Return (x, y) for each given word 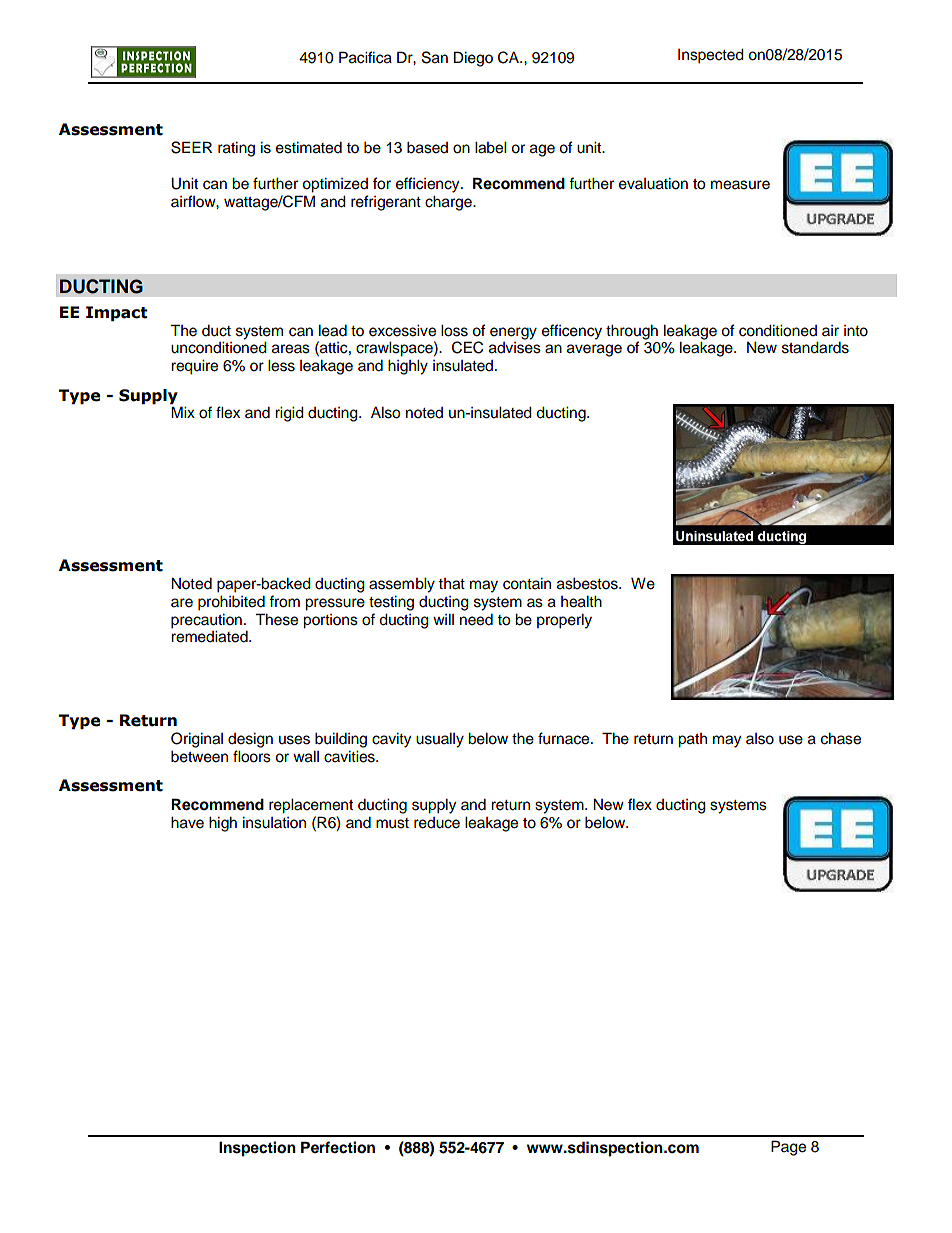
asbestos (588, 584)
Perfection (338, 1147)
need (476, 620)
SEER (191, 147)
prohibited (231, 603)
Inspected (711, 56)
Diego (473, 59)
